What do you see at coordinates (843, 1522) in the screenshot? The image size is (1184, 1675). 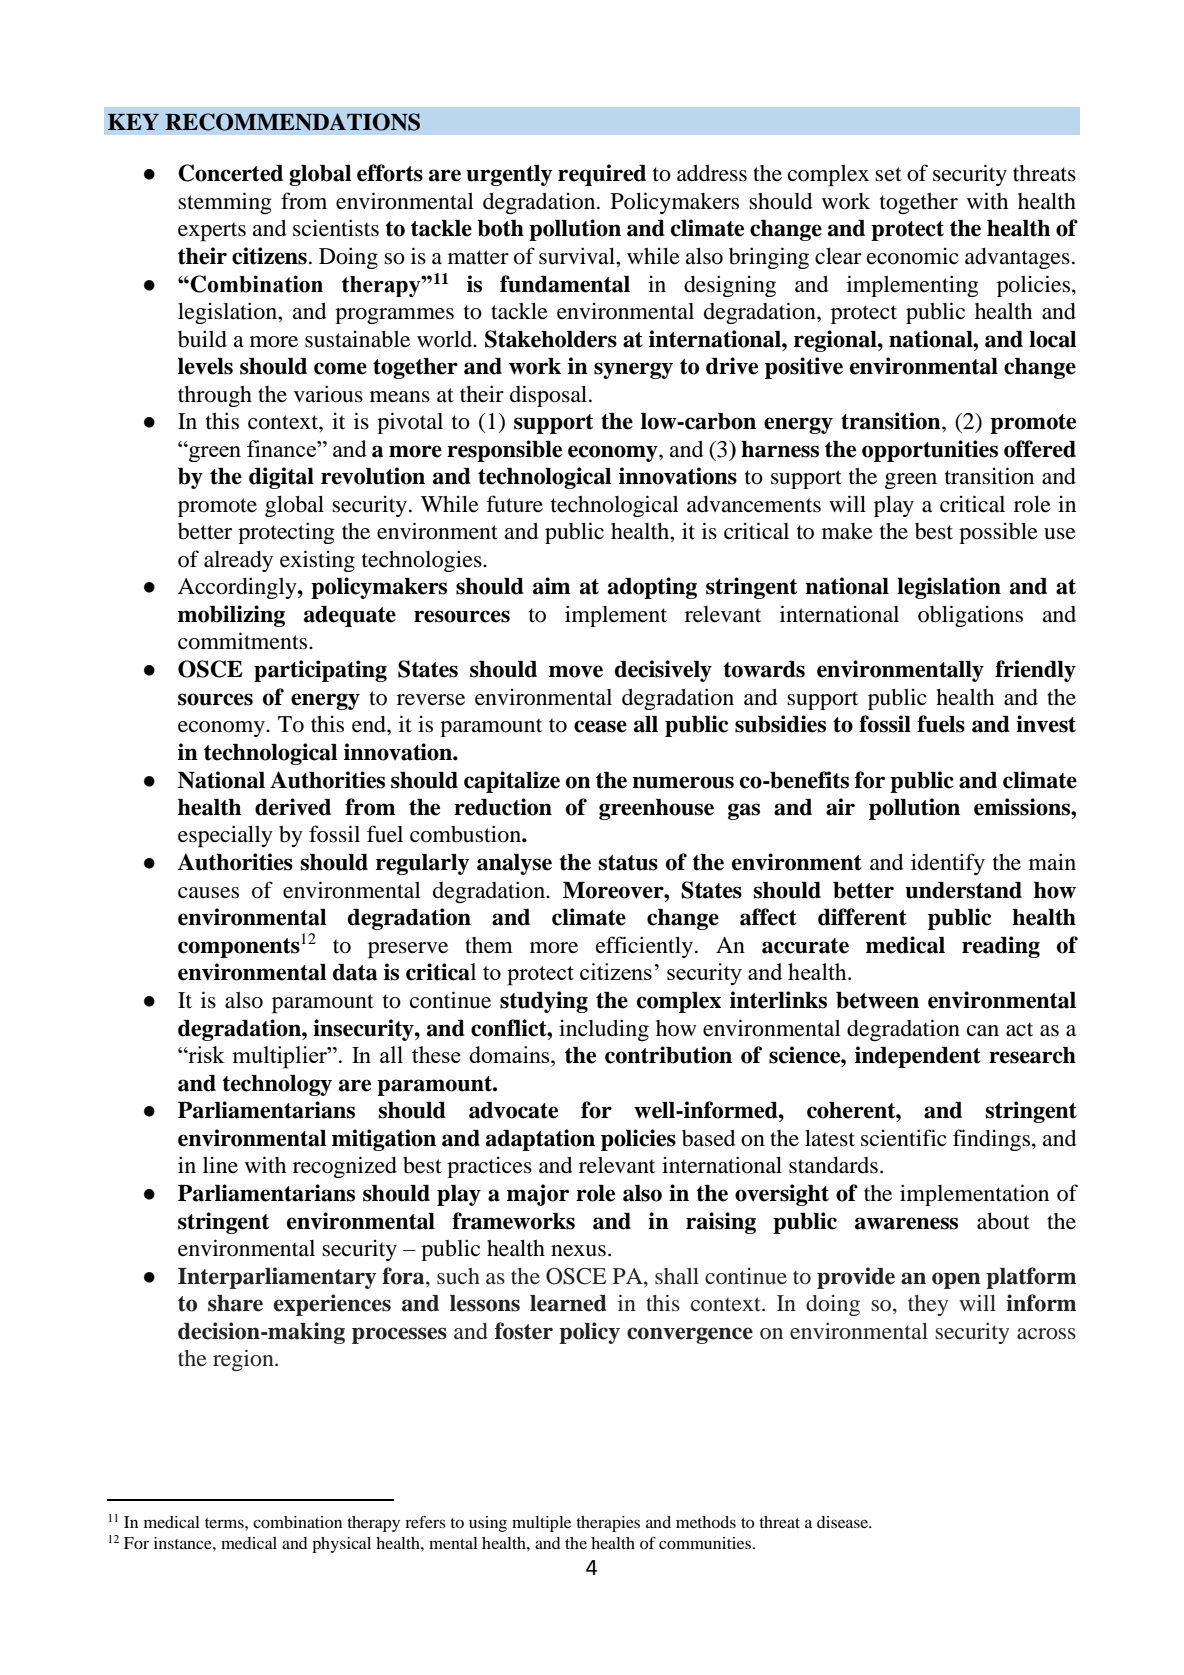 I see `disease` at bounding box center [843, 1522].
